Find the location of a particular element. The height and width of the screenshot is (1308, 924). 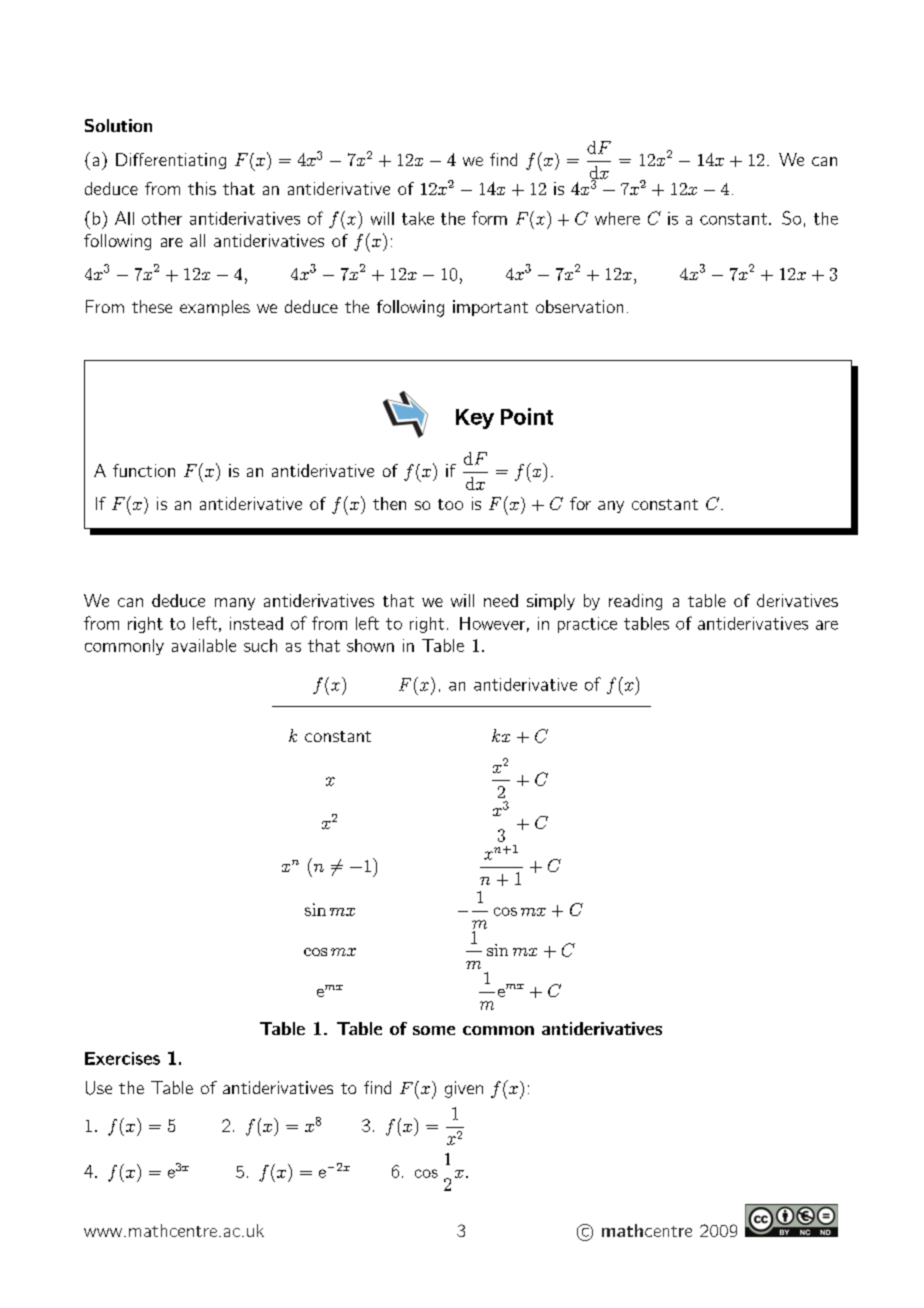

available is located at coordinates (204, 645).
